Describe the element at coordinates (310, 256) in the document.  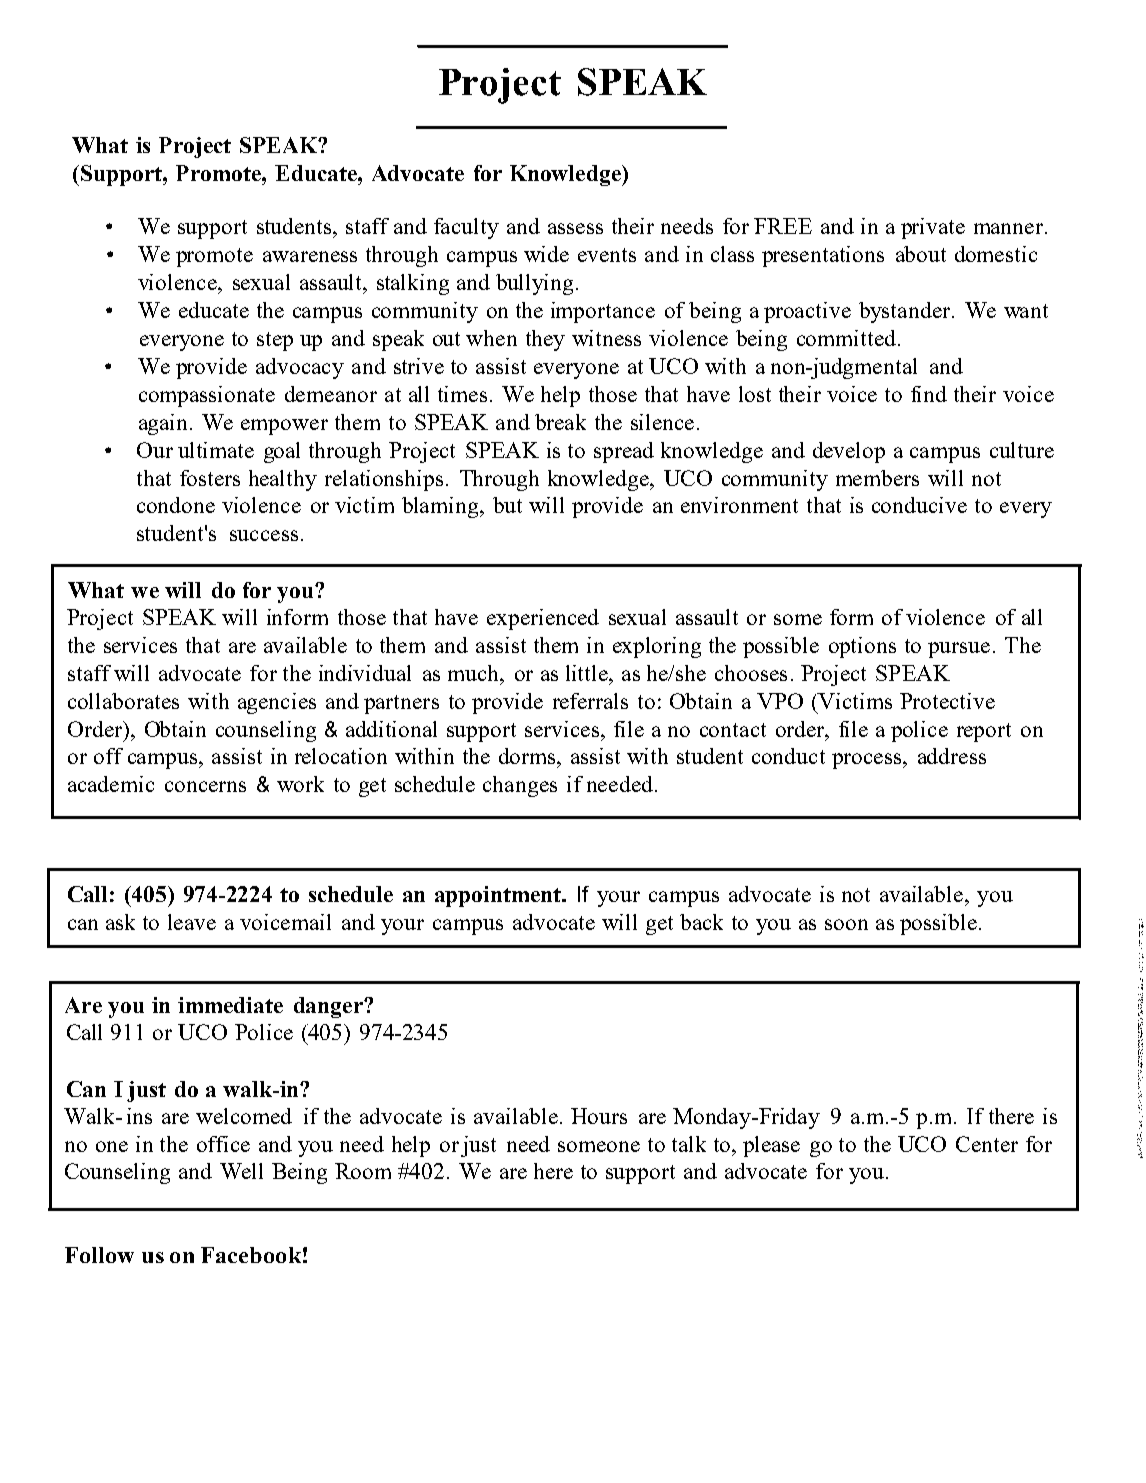
I see `awareness` at that location.
